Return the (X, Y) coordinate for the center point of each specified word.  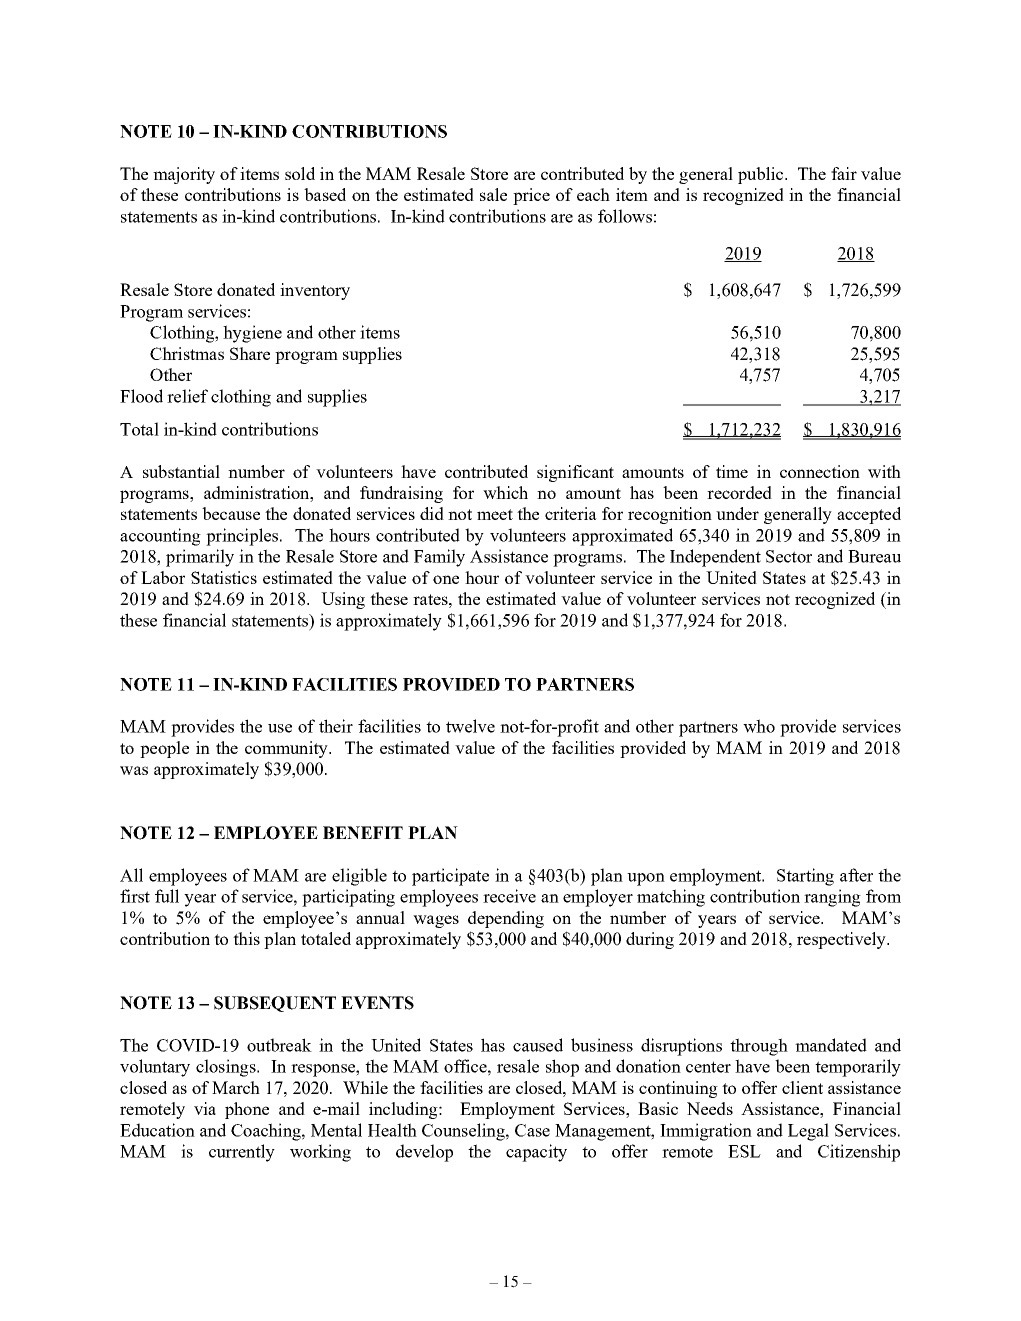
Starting (805, 877)
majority (184, 175)
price (531, 196)
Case (532, 1130)
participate (450, 877)
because (231, 513)
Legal (808, 1132)
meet (495, 514)
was (134, 770)
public (762, 175)
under (737, 513)
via (205, 1108)
